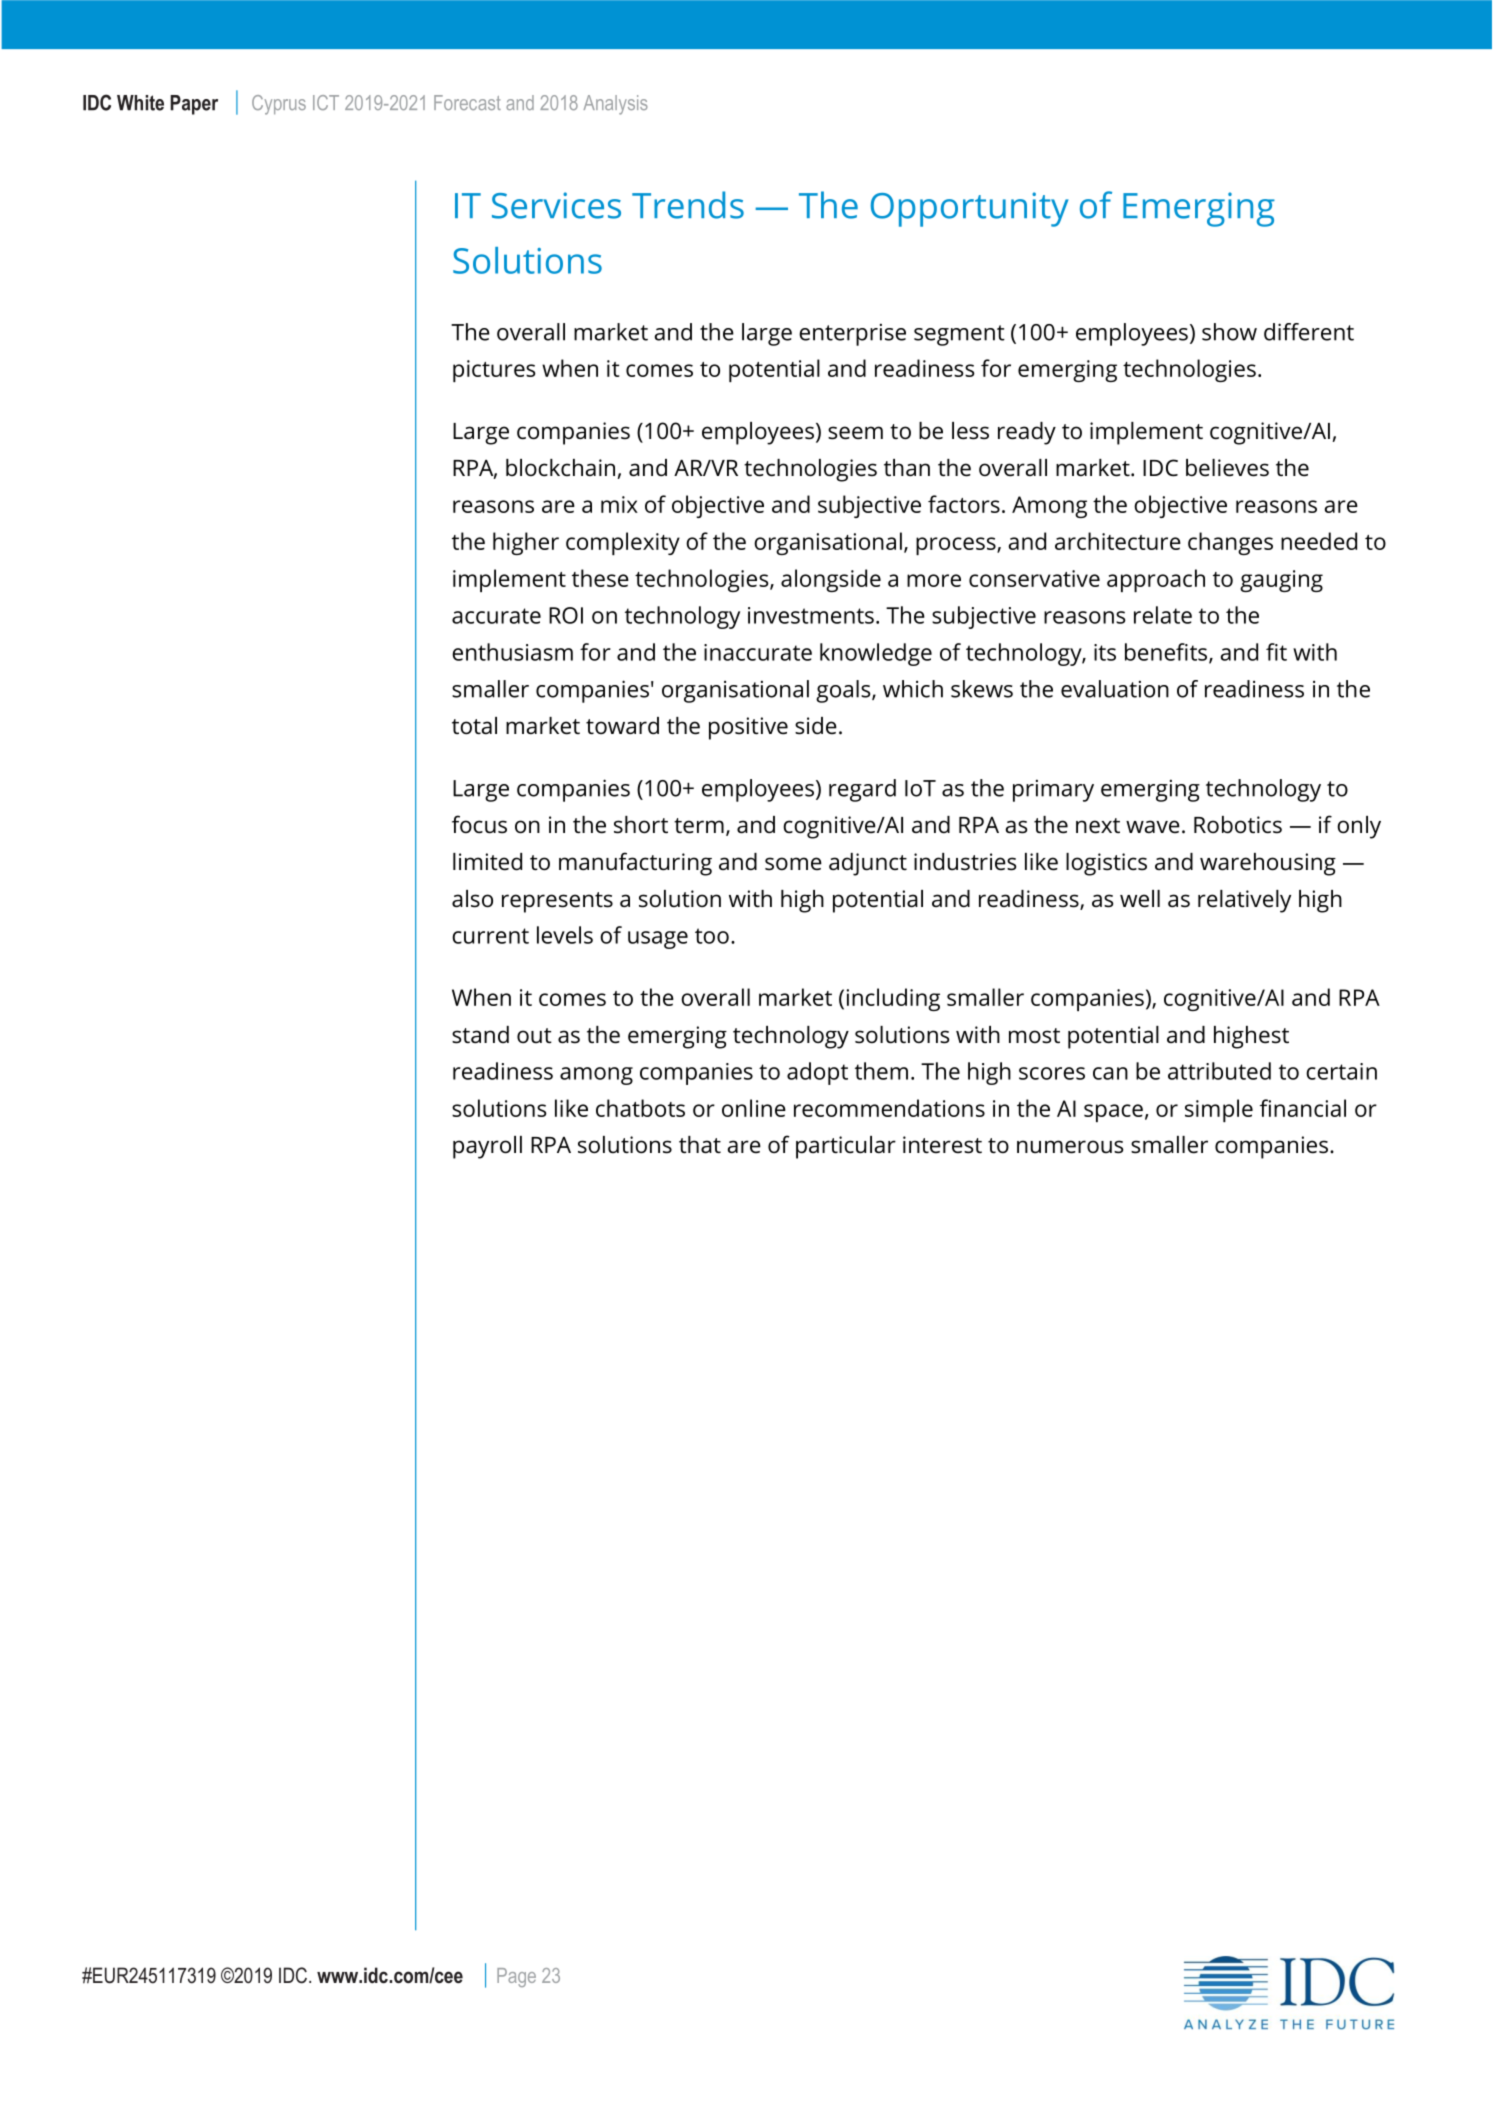  What do you see at coordinates (480, 1035) in the page?
I see `stand` at bounding box center [480, 1035].
